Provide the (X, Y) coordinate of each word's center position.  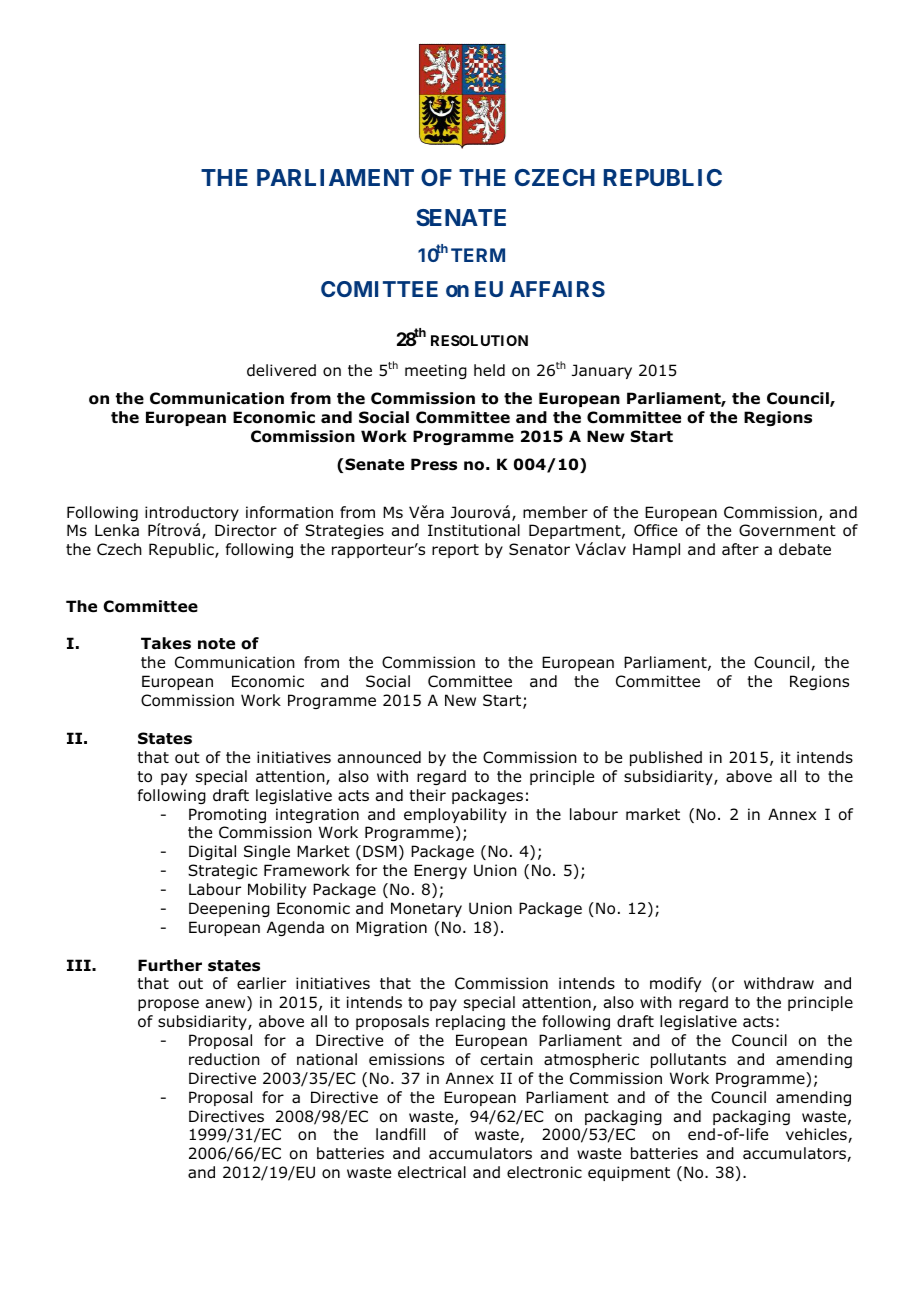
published (666, 758)
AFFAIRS (557, 289)
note (216, 644)
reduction (224, 1059)
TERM (478, 255)
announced (379, 757)
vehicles (817, 1135)
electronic (544, 1172)
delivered (281, 370)
